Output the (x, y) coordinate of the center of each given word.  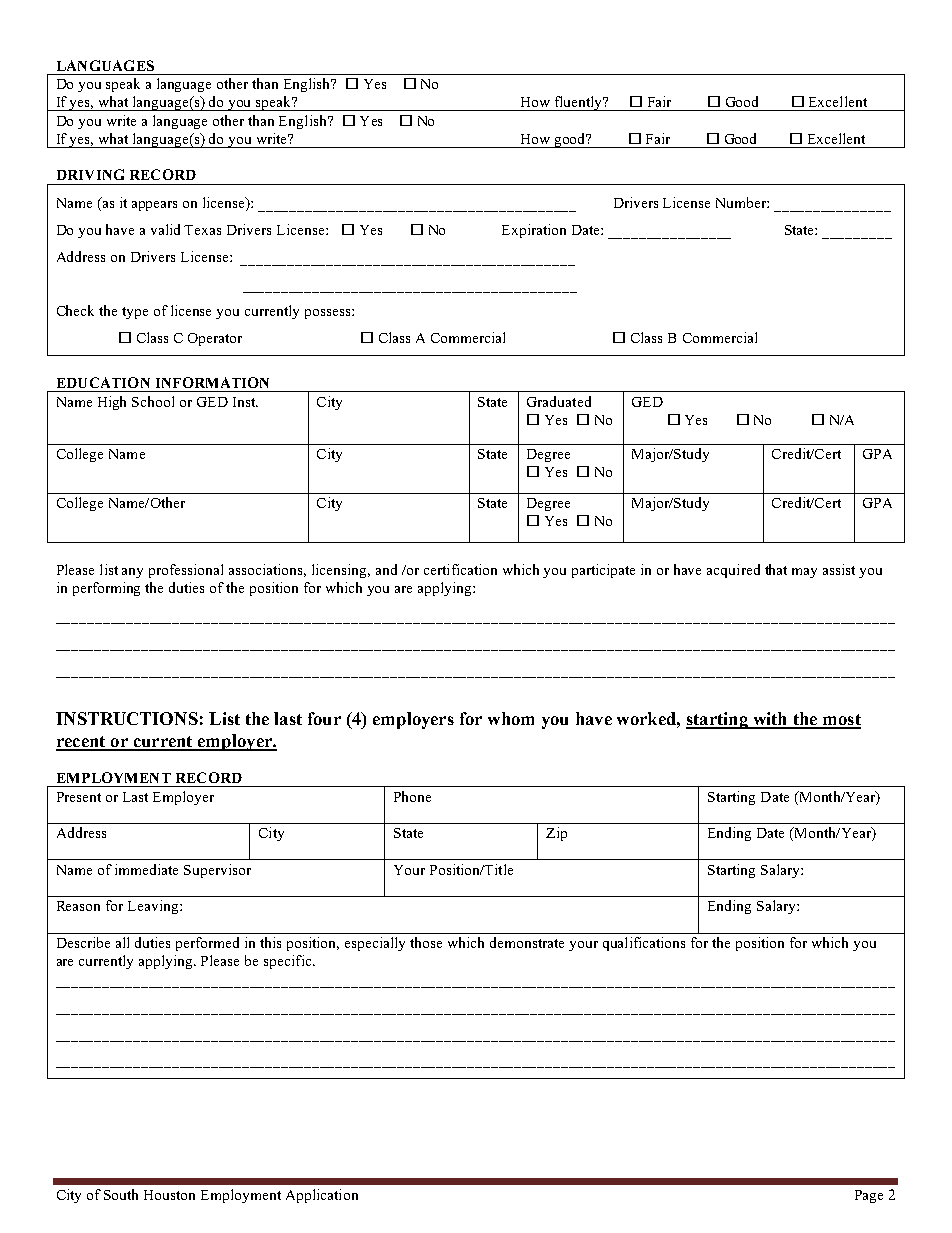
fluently (579, 103)
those (426, 942)
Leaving (154, 907)
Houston (169, 1195)
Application (322, 1196)
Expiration (534, 231)
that (776, 569)
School (153, 401)
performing (106, 589)
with (770, 720)
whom (511, 718)
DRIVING (90, 174)
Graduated (559, 401)
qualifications (644, 944)
